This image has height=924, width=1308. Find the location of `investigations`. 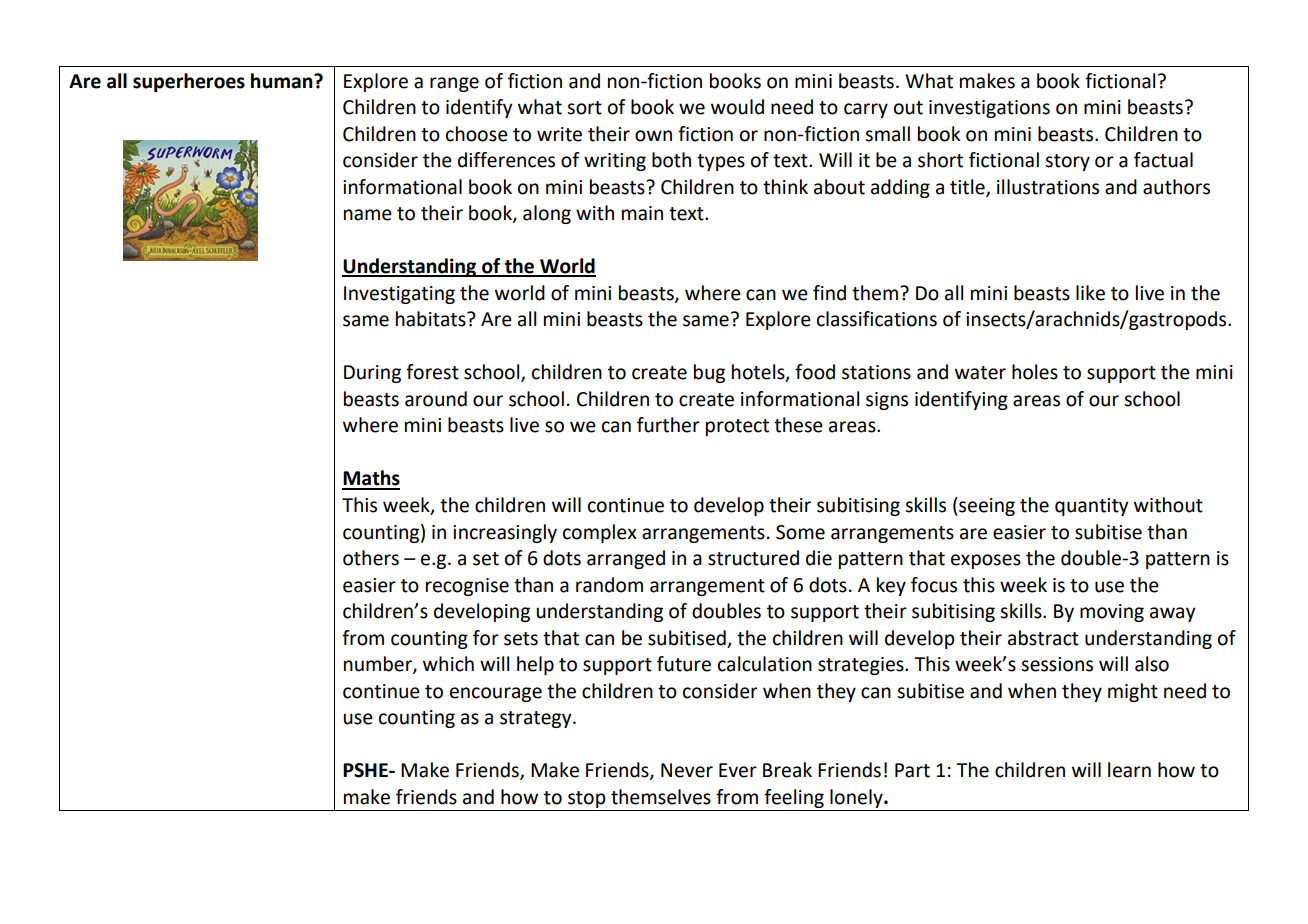

investigations is located at coordinates (989, 109).
